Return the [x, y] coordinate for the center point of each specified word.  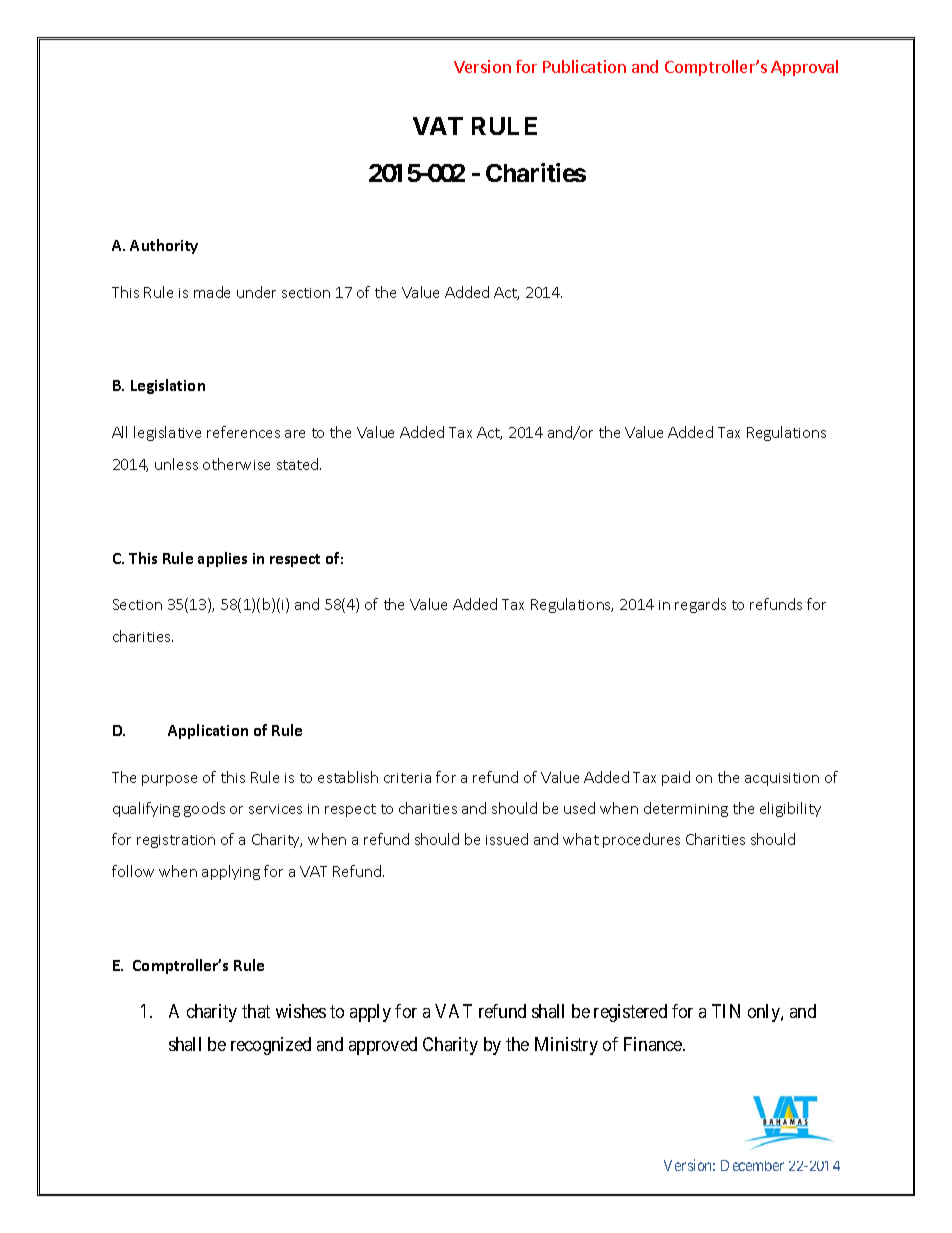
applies [222, 559]
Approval [804, 68]
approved [383, 1046]
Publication [584, 66]
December [752, 1165]
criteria [407, 778]
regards [700, 605]
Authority [164, 246]
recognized [271, 1046]
